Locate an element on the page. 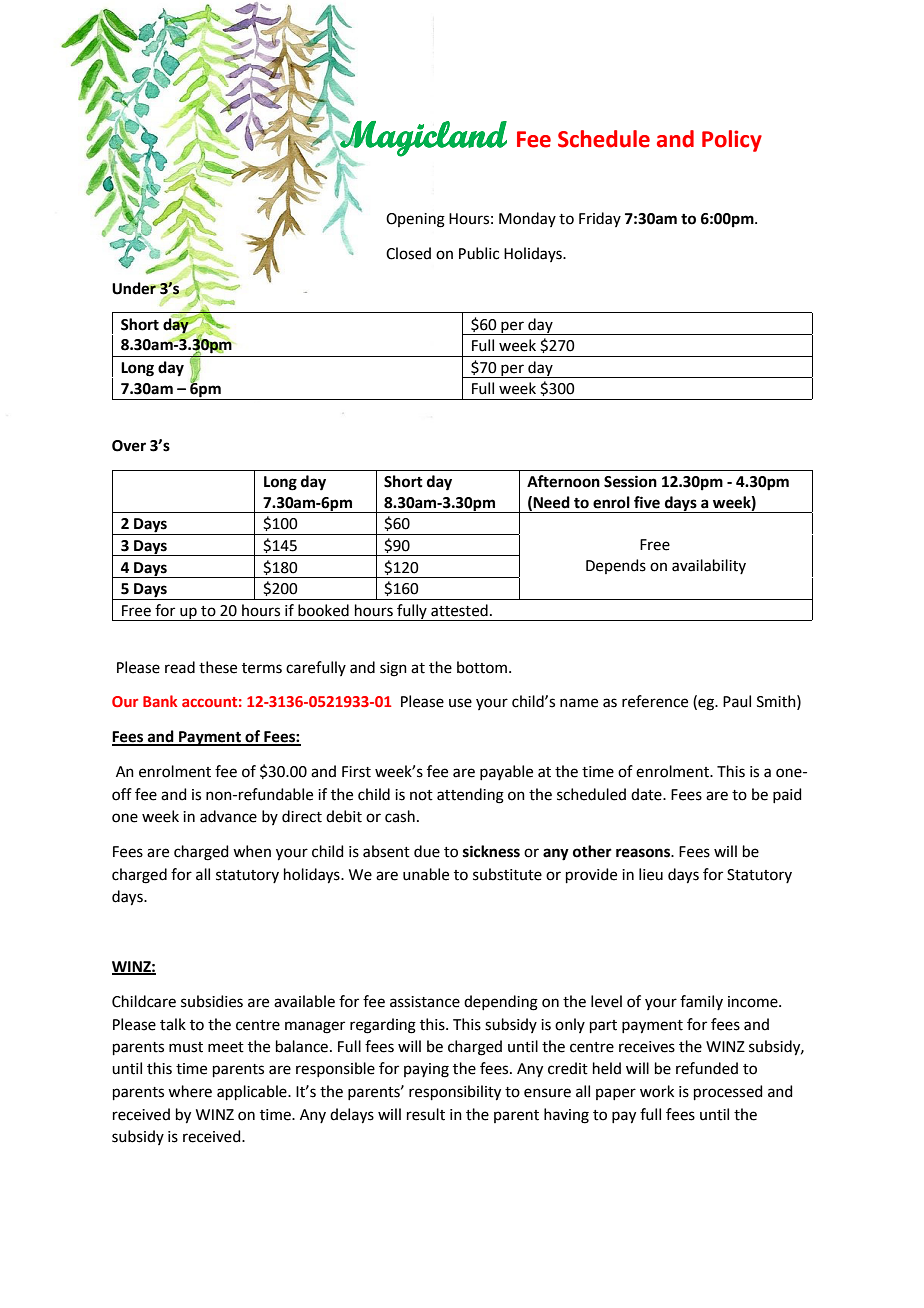 Image resolution: width=924 pixels, height=1308 pixels. attending is located at coordinates (470, 796).
